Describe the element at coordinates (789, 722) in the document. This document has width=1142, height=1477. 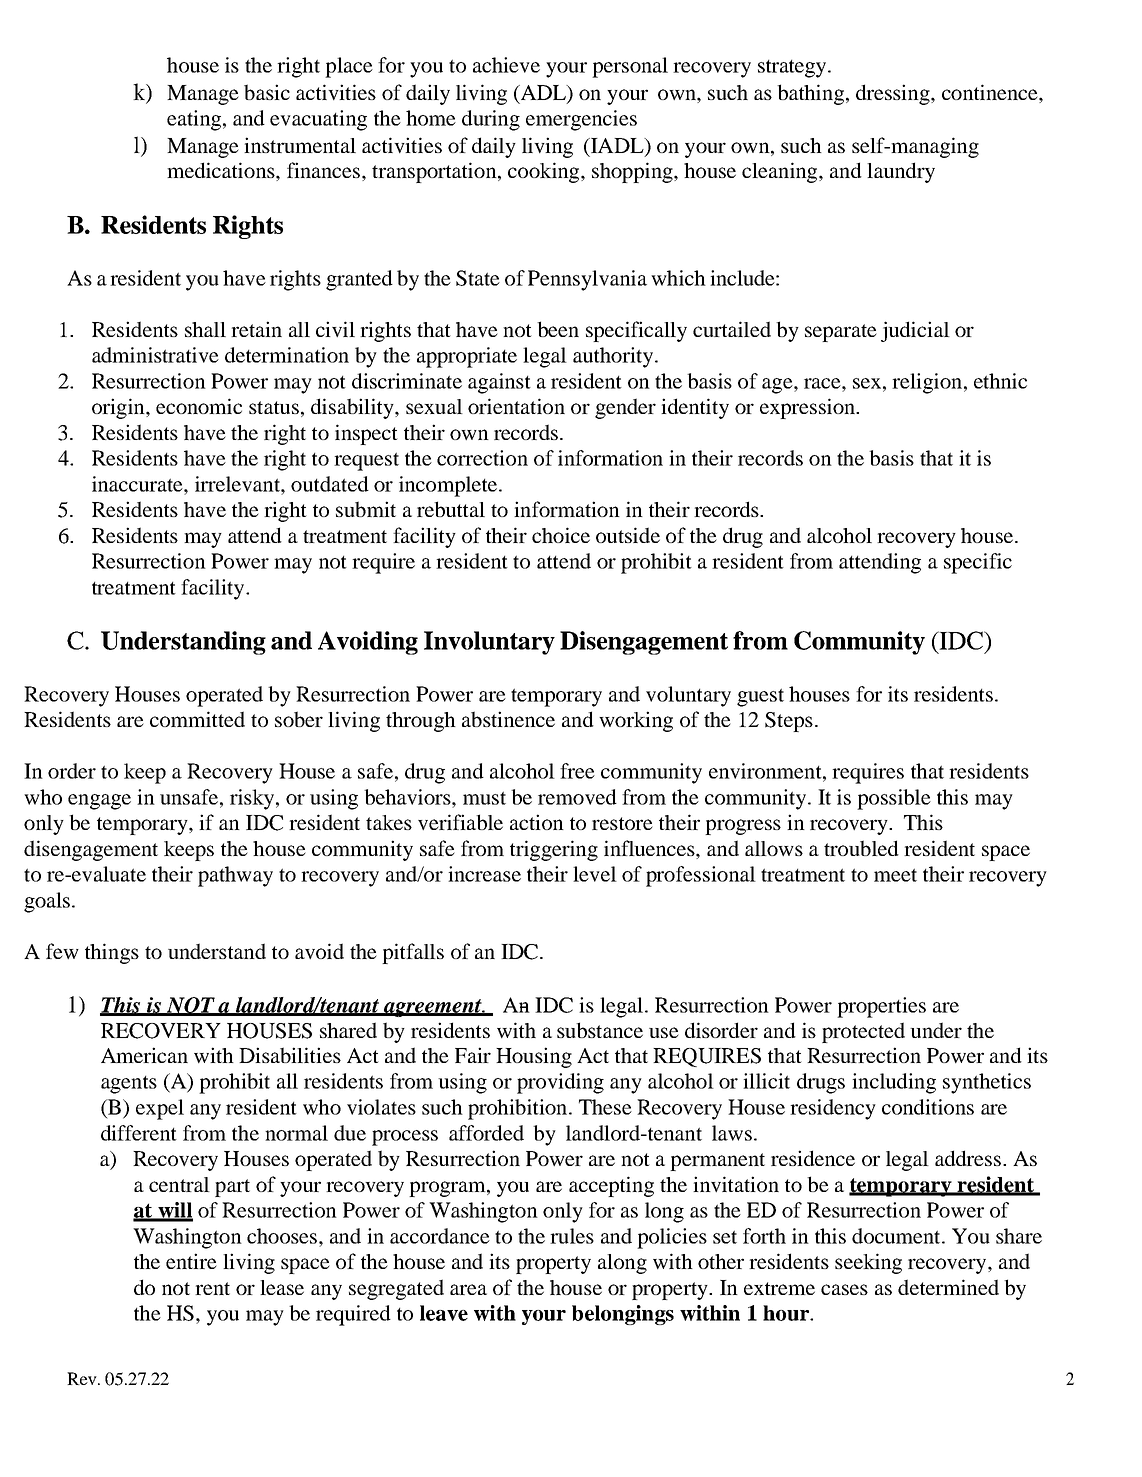
I see `Steps` at that location.
